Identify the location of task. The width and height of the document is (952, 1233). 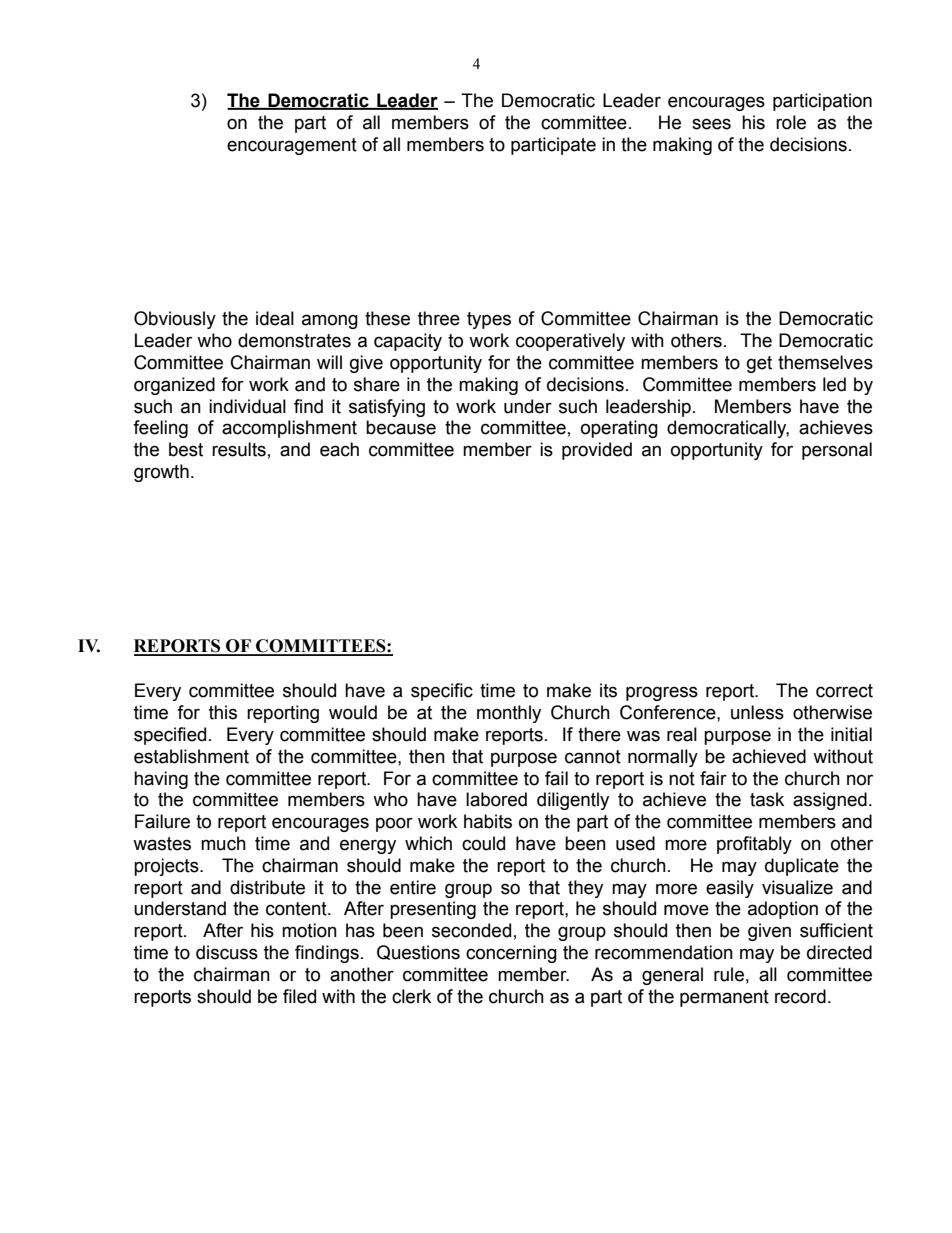
(767, 799).
